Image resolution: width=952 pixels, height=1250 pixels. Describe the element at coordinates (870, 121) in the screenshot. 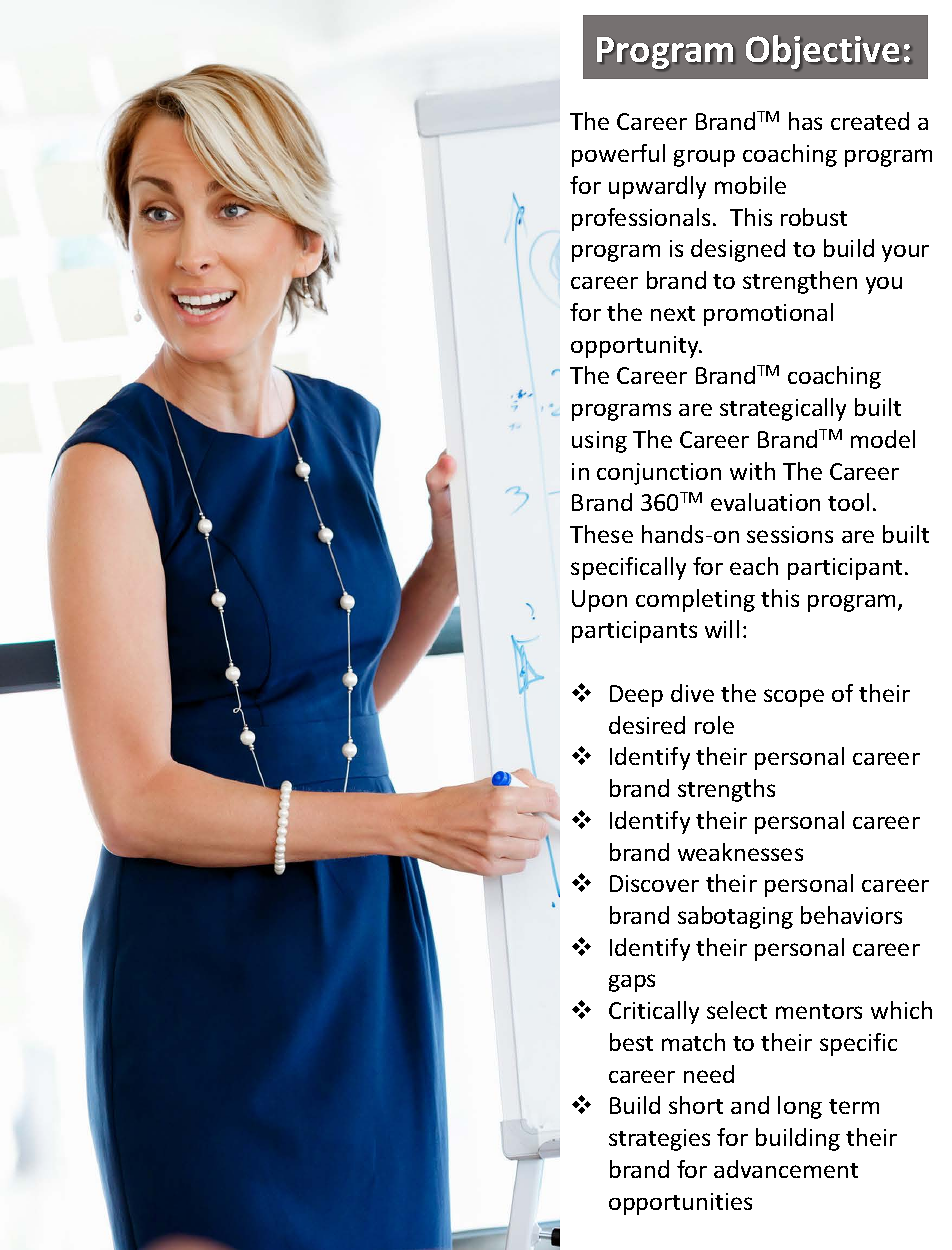

I see `created` at that location.
